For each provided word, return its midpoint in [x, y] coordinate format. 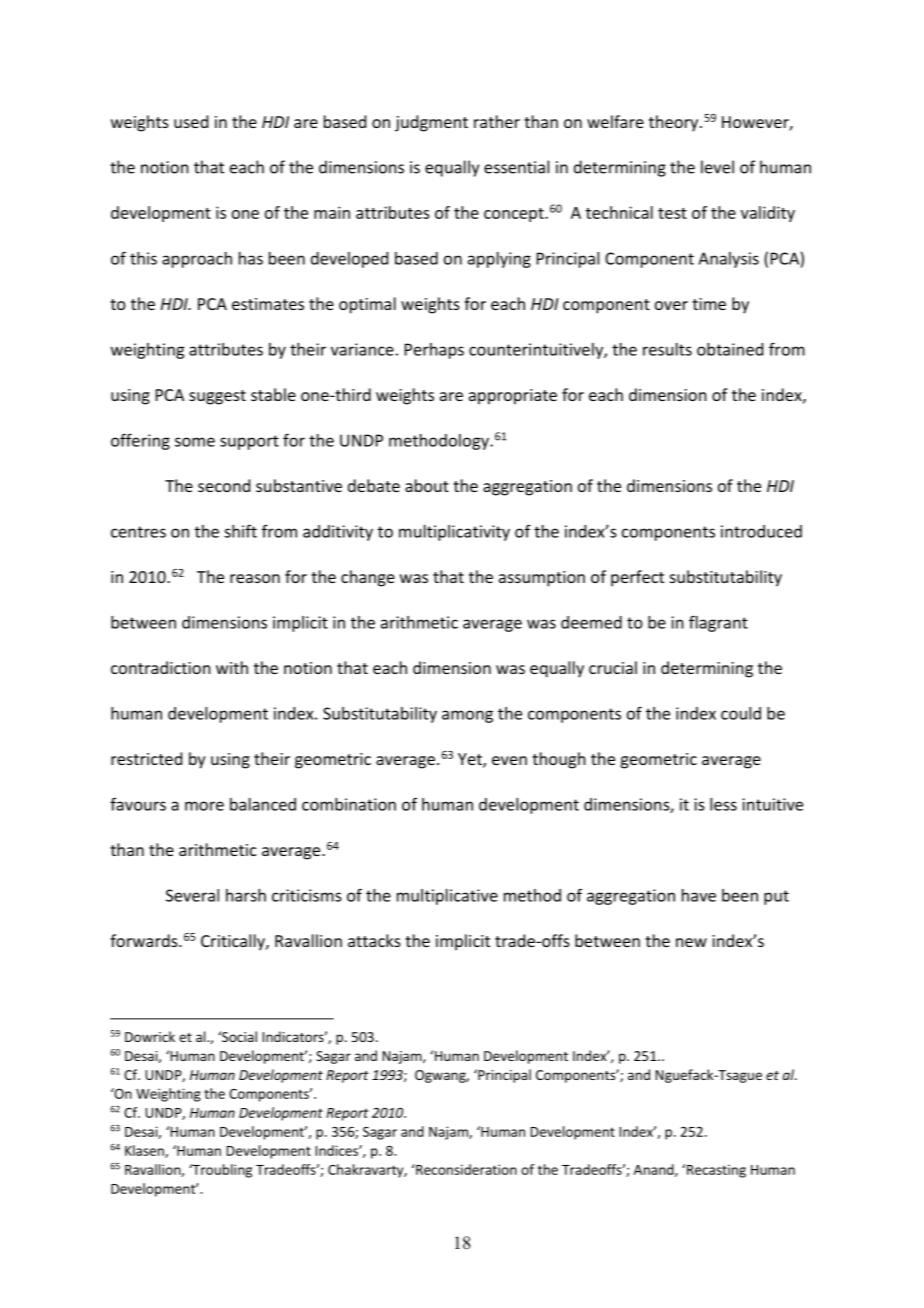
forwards [145, 940]
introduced [761, 531]
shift [240, 531]
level [717, 167]
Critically [234, 942]
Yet [471, 760]
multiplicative [447, 897]
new [691, 942]
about [427, 485]
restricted [146, 758]
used [191, 121]
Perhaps [434, 351]
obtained [730, 349]
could [741, 713]
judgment [431, 123]
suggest [217, 397]
